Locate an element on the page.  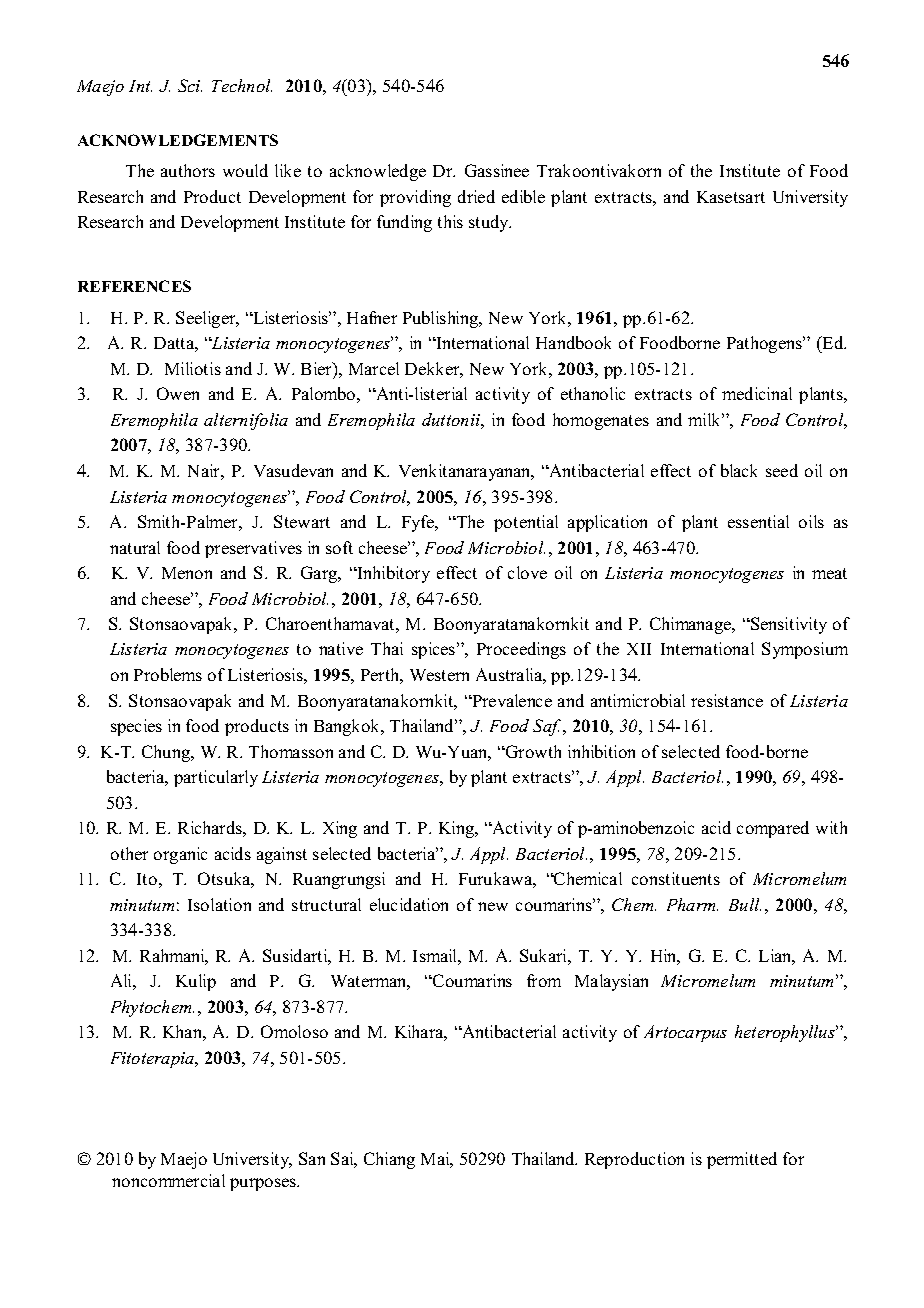
Problems is located at coordinates (168, 674).
